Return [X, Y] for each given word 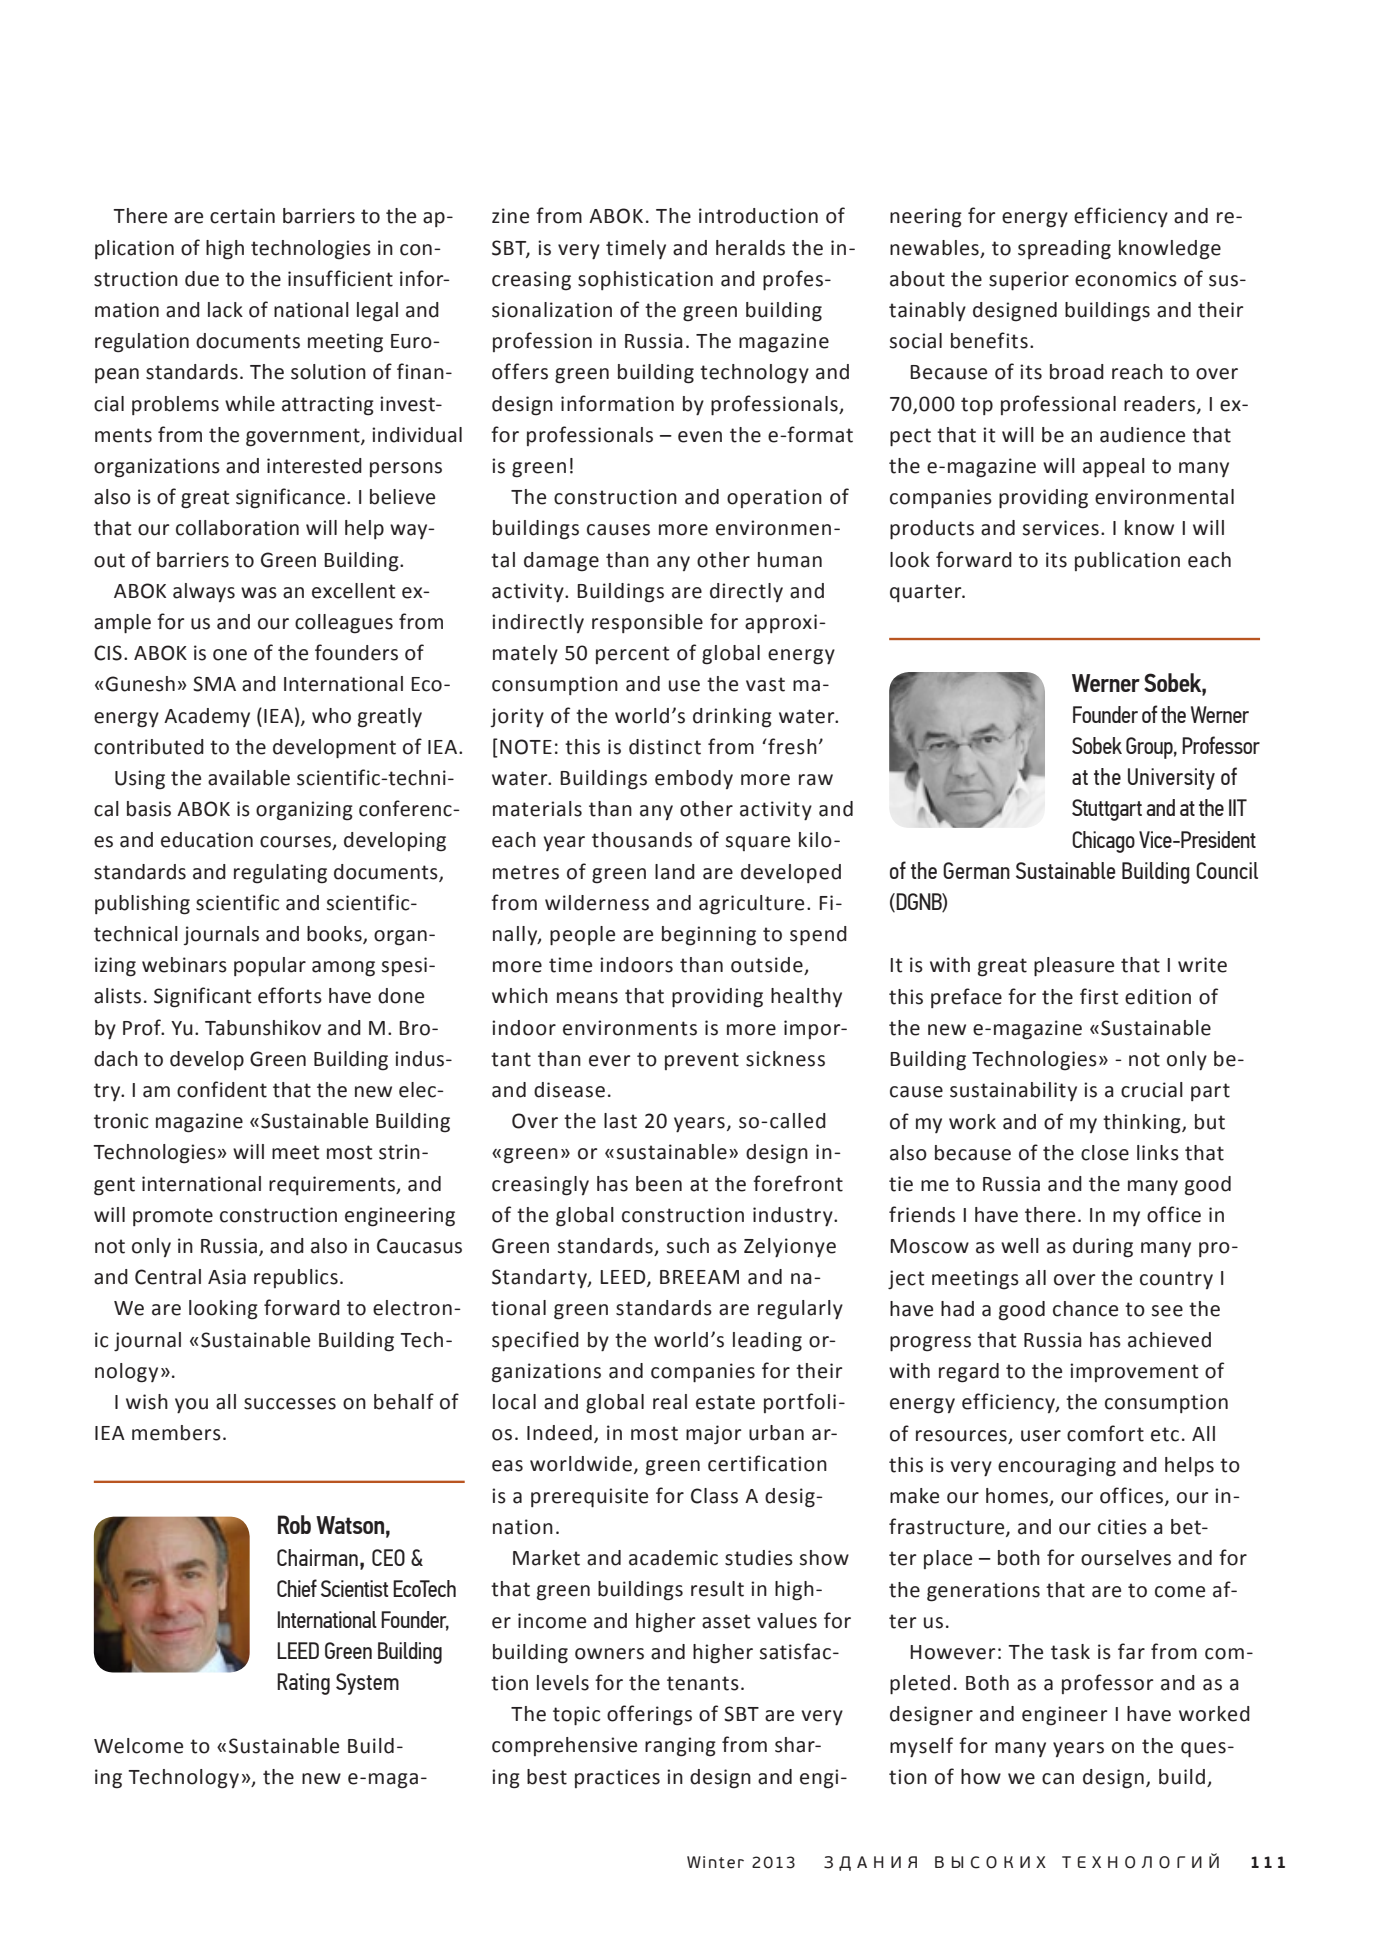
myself [921, 1747]
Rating [303, 1684]
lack [225, 310]
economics [1126, 279]
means [587, 998]
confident [222, 1089]
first [1099, 996]
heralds [750, 248]
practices [617, 1778]
